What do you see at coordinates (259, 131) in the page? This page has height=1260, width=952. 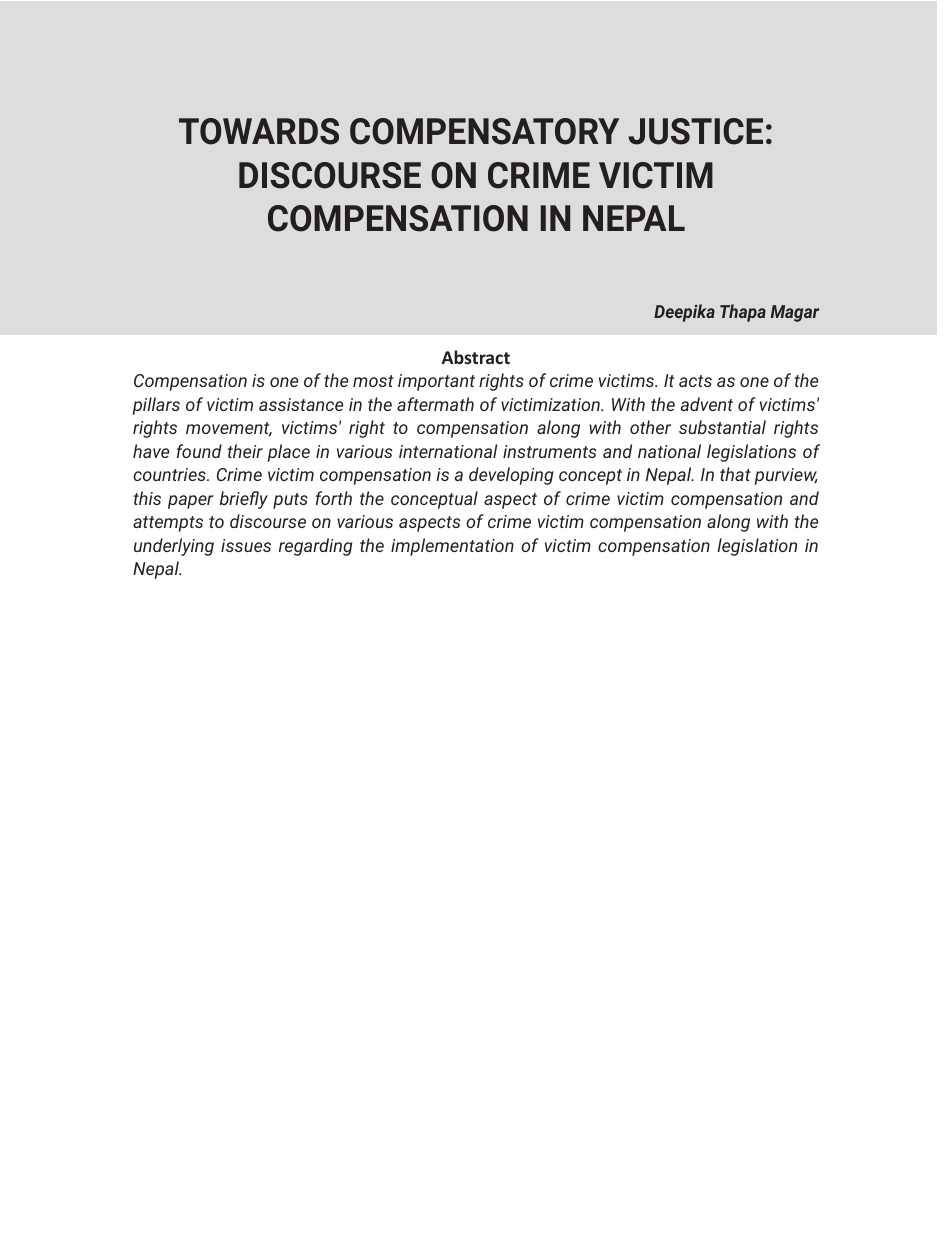 I see `TOWARDS` at bounding box center [259, 131].
